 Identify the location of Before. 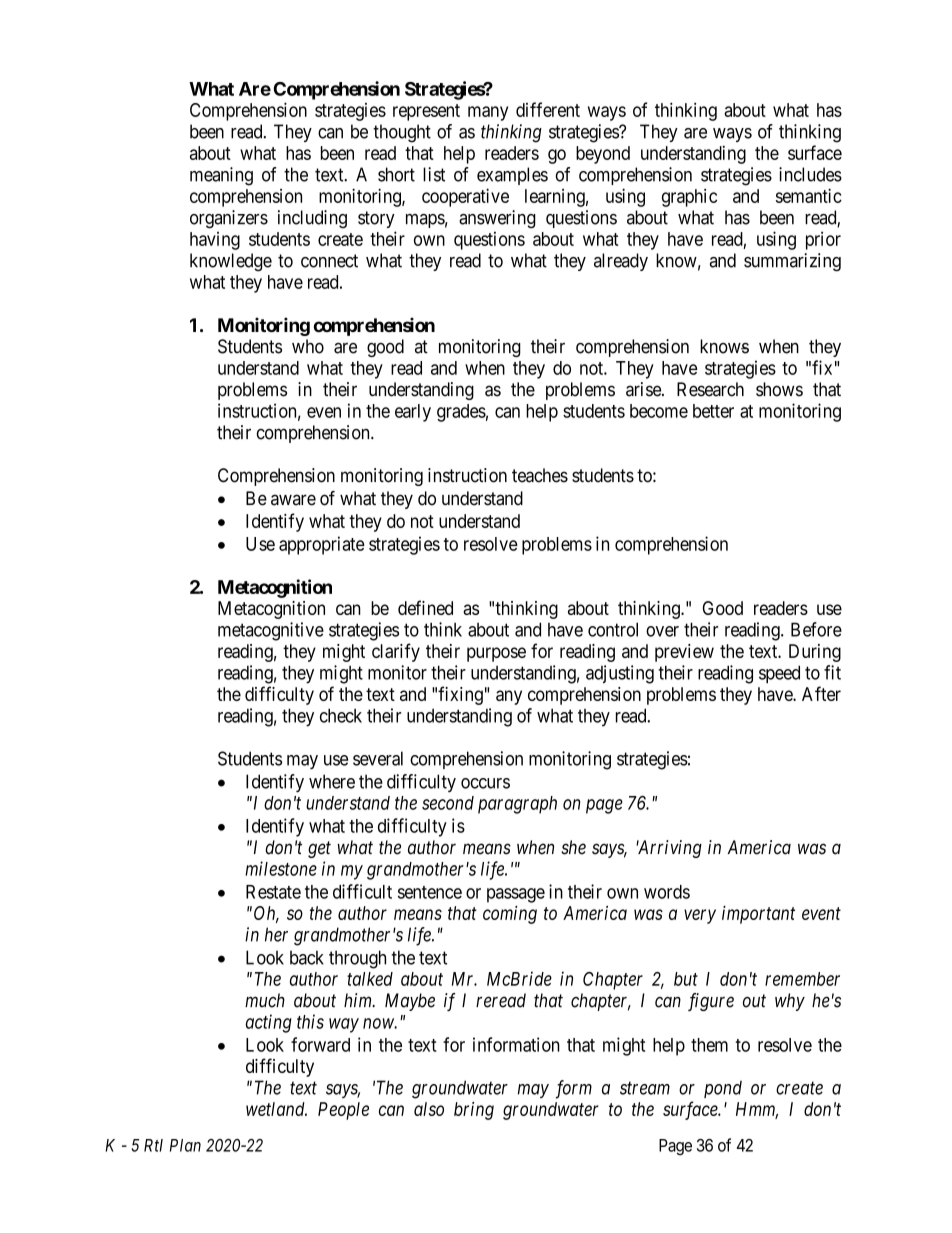
(816, 629).
